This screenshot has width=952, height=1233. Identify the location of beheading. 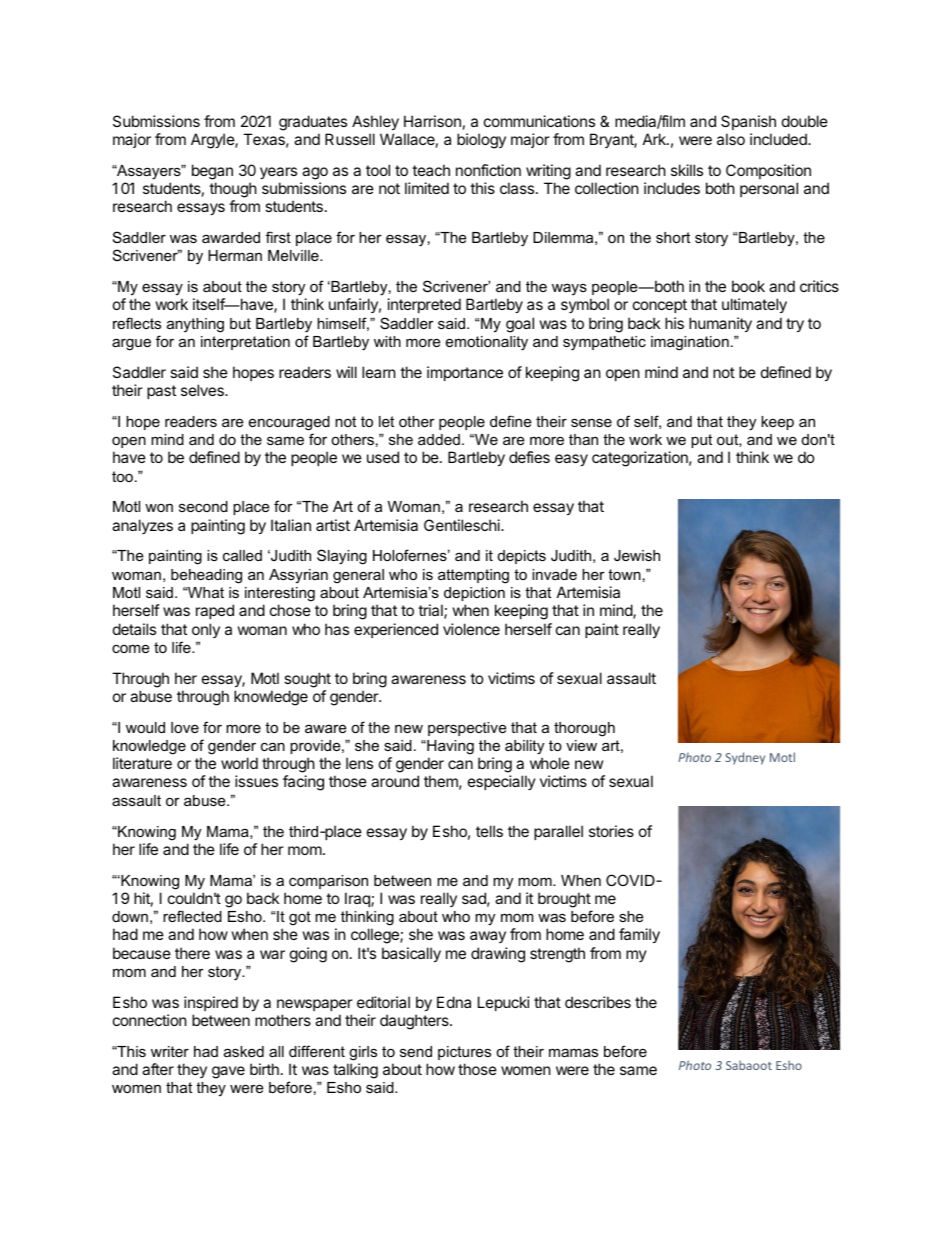
(206, 576).
